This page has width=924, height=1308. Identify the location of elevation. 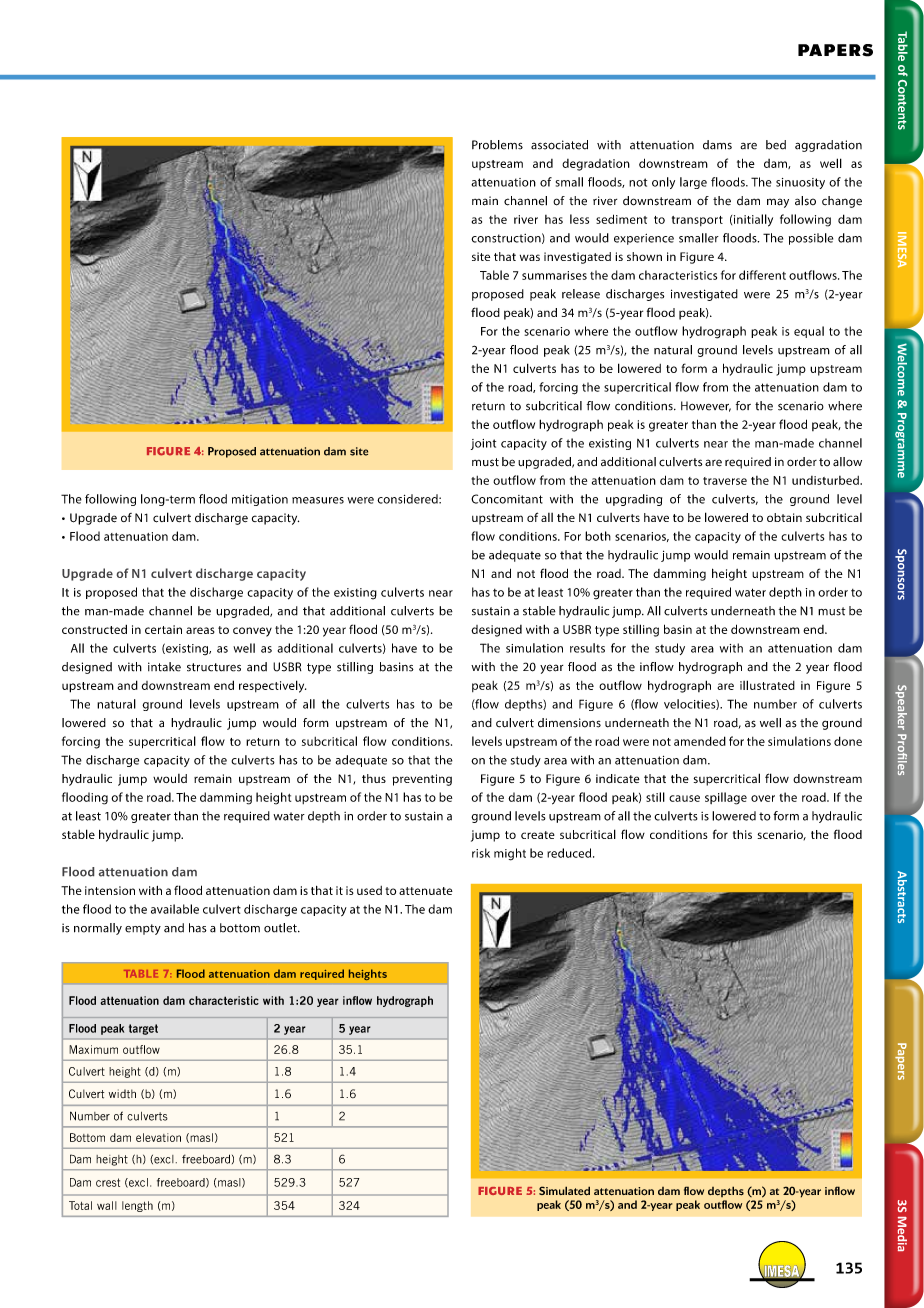
(158, 1137).
